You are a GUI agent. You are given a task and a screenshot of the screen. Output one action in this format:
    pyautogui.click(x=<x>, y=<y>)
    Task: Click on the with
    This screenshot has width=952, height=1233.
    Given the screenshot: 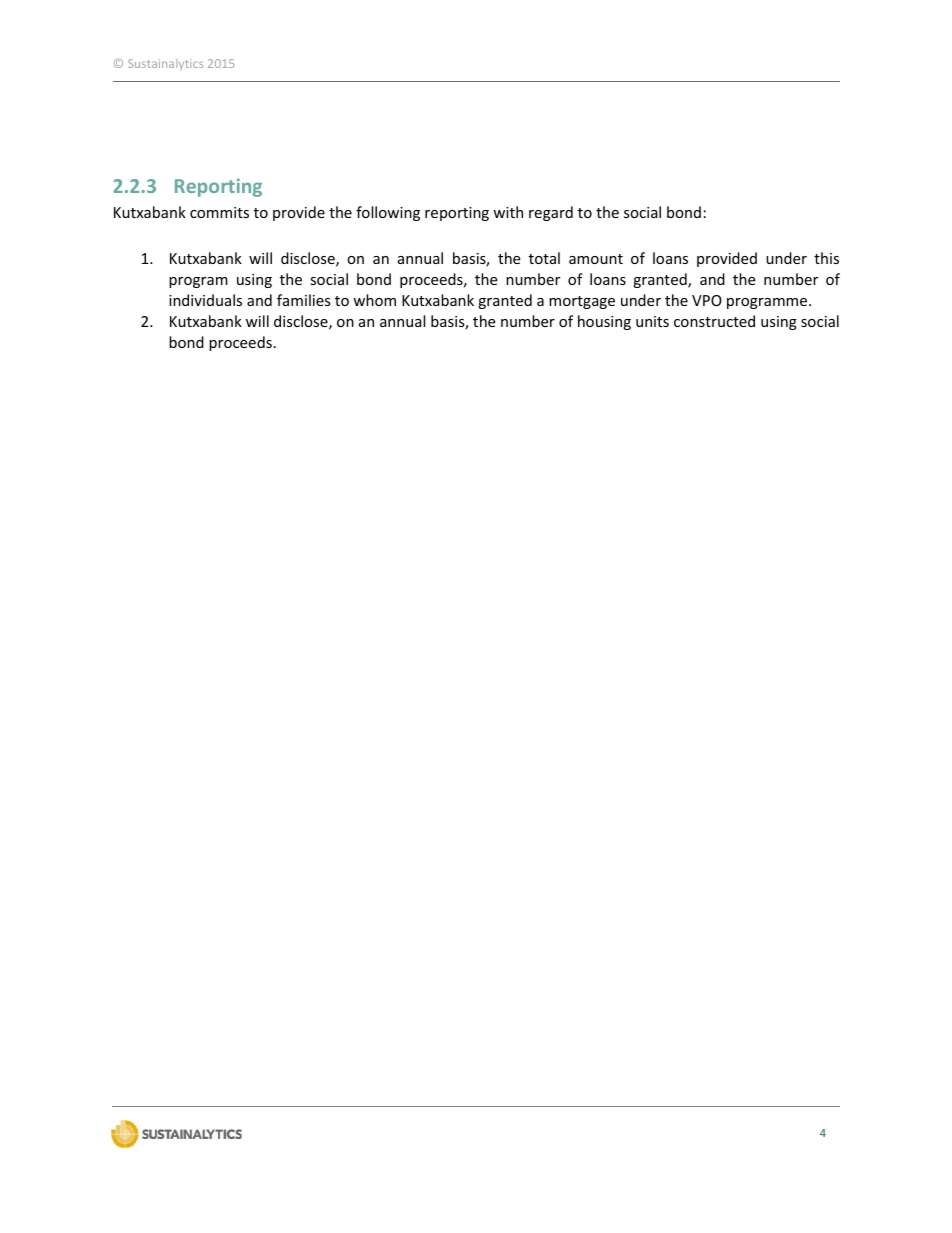 What is the action you would take?
    pyautogui.click(x=508, y=212)
